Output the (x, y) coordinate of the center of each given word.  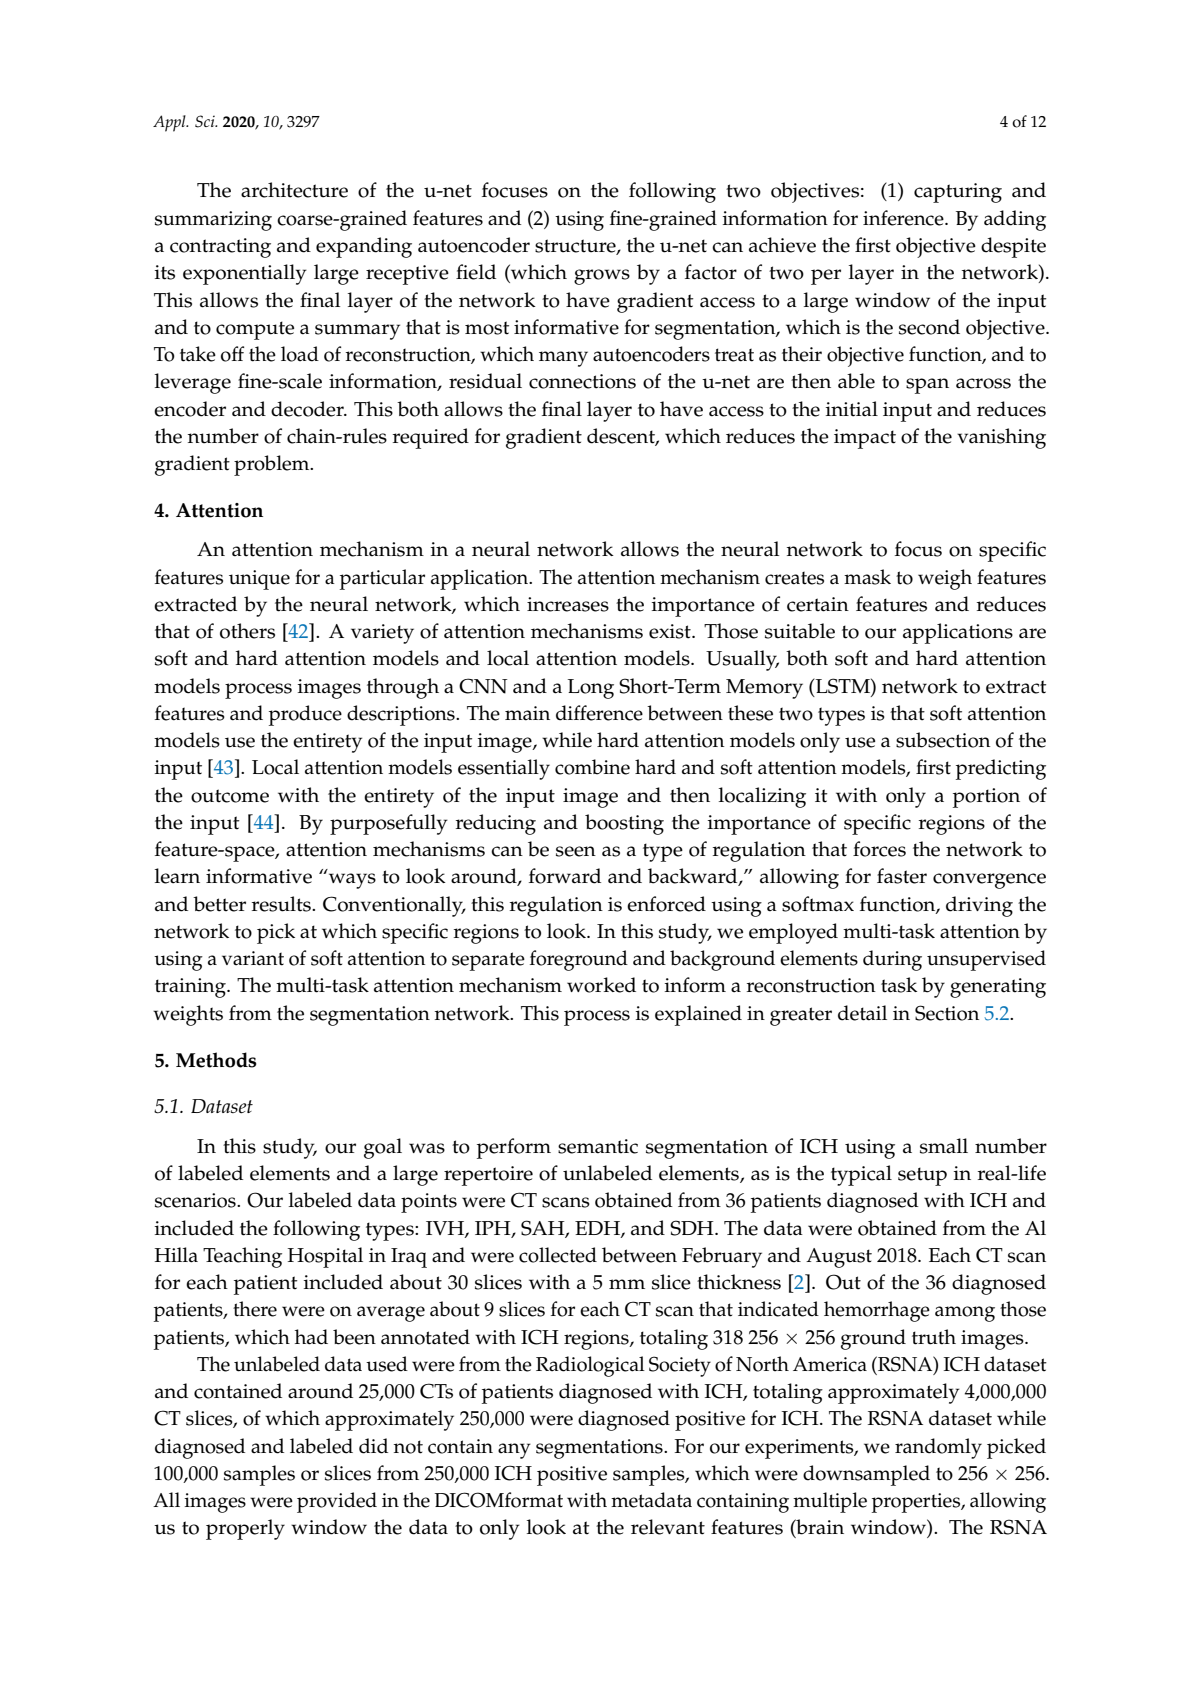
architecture (294, 190)
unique (259, 580)
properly (245, 1529)
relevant (668, 1527)
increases (568, 604)
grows (602, 277)
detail (862, 1013)
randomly (938, 1448)
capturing (958, 193)
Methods (216, 1060)
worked (601, 985)
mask (867, 577)
